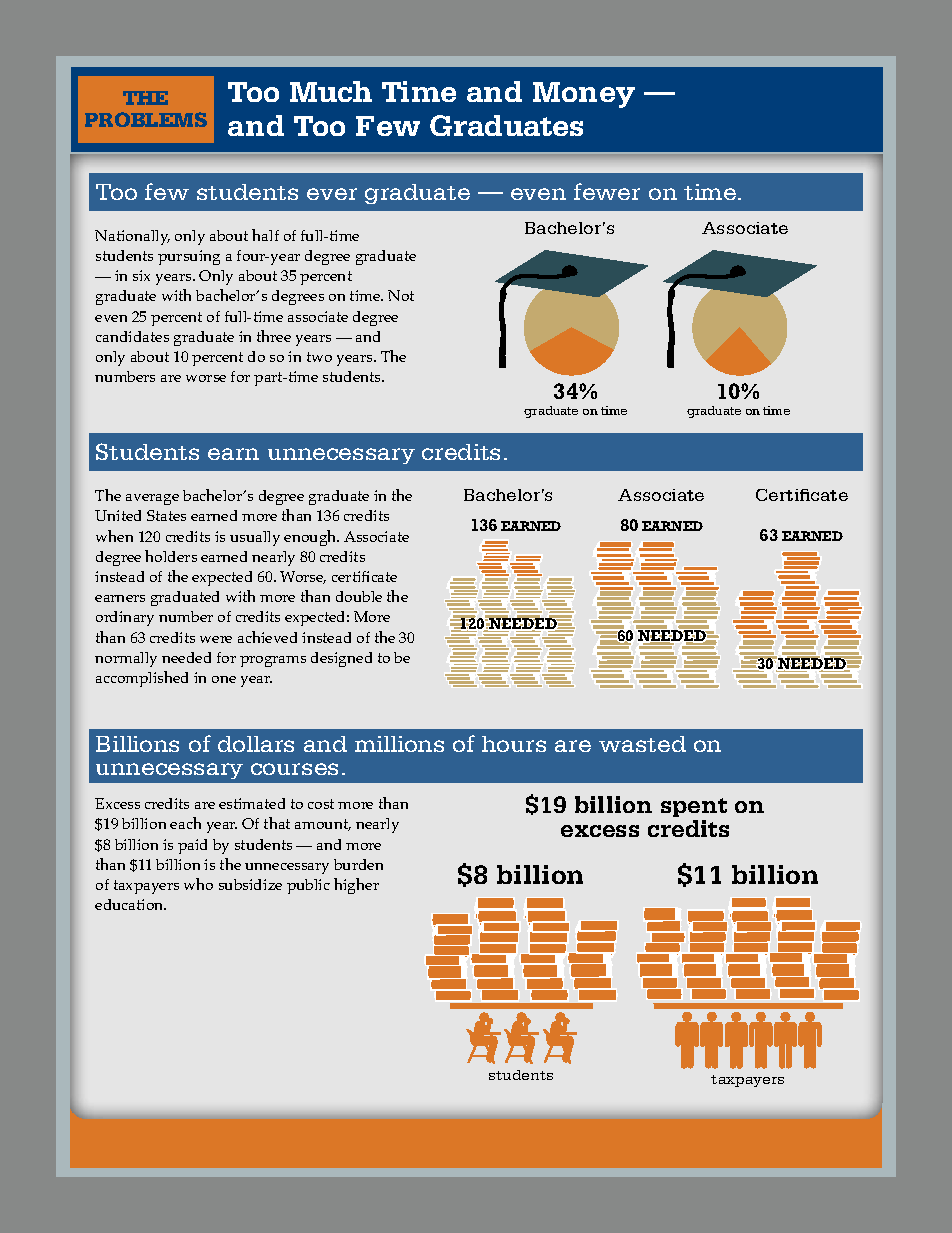  I want to click on who, so click(198, 884).
